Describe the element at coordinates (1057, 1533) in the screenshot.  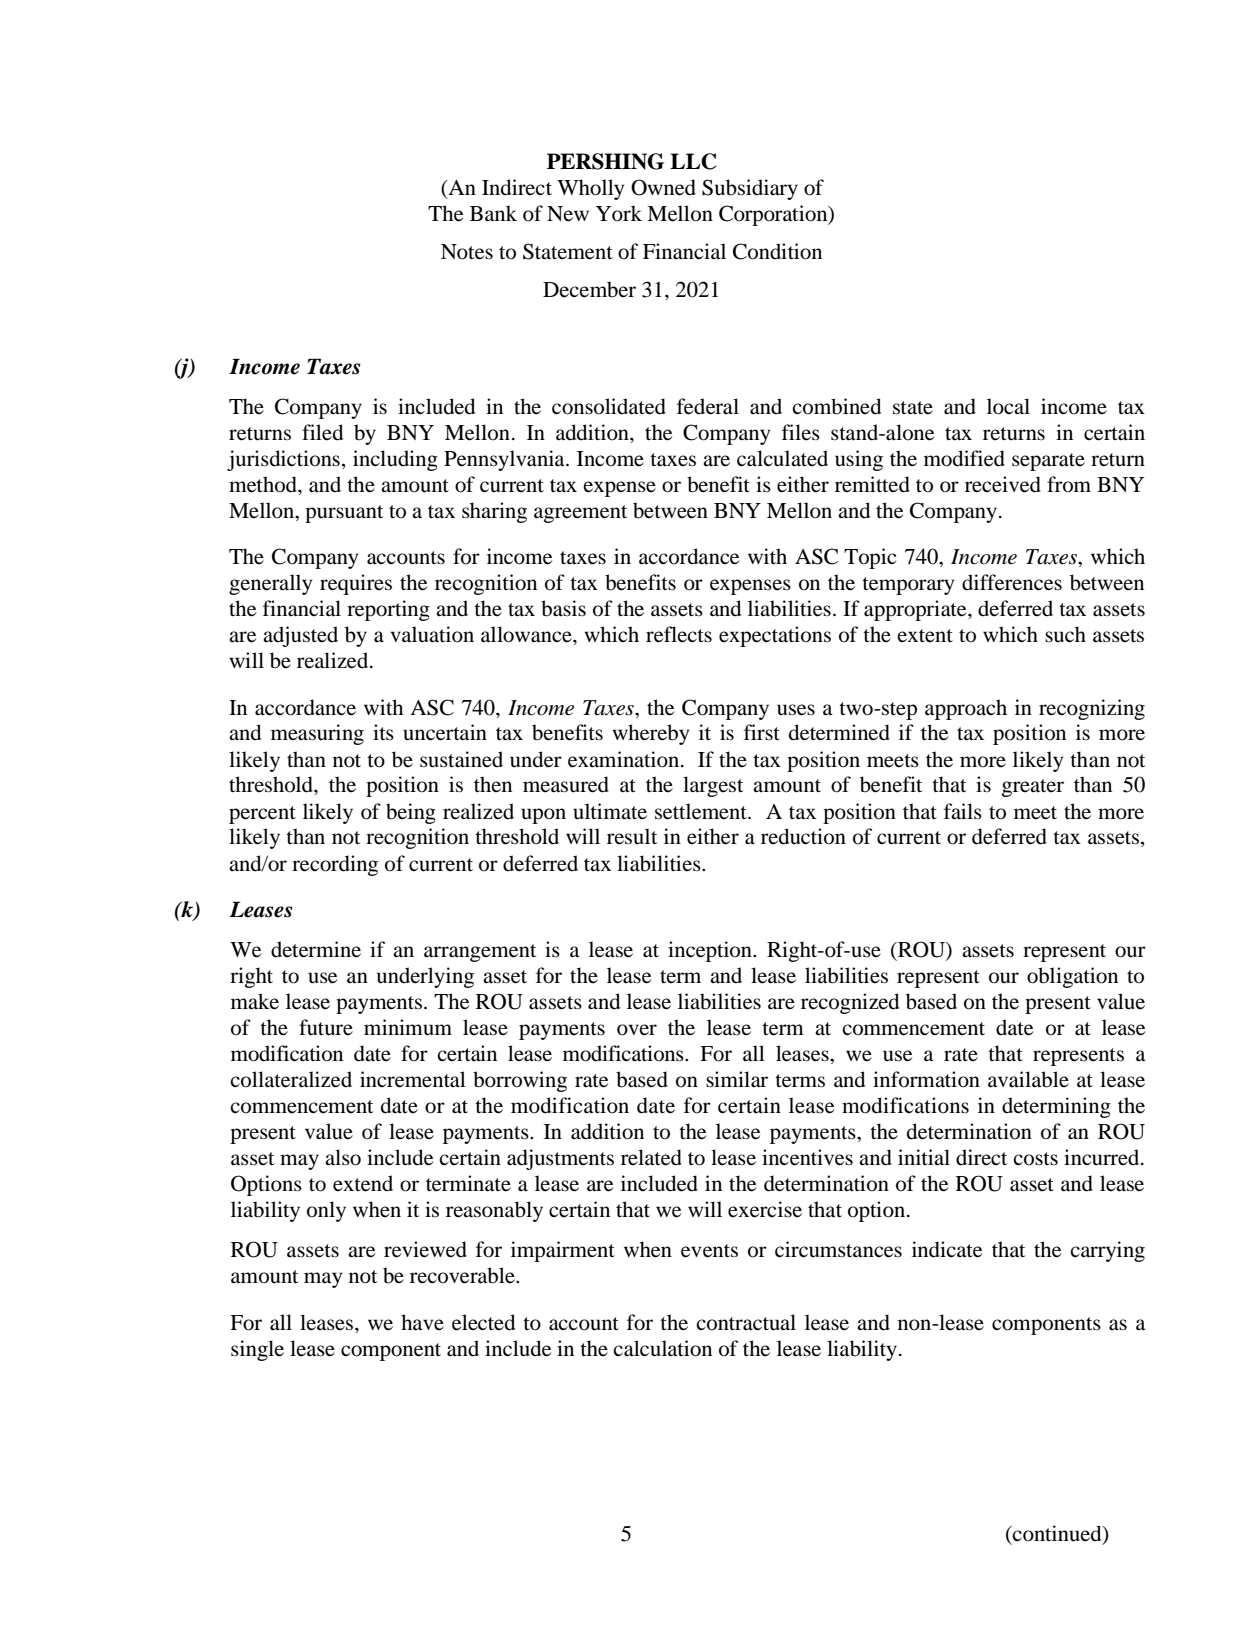
I see `continued` at that location.
